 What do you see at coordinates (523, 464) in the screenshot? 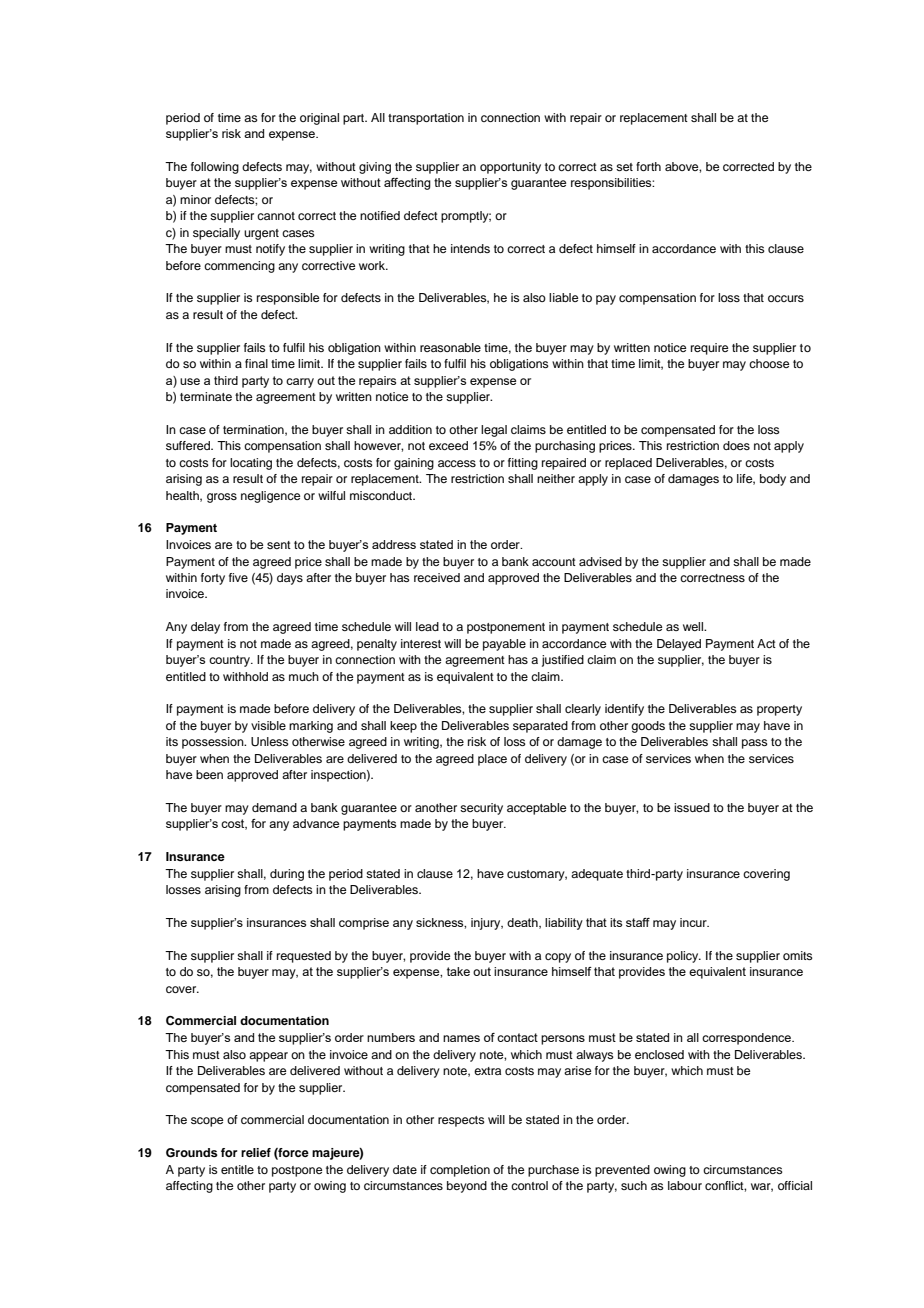
I see `fitting` at bounding box center [523, 464].
